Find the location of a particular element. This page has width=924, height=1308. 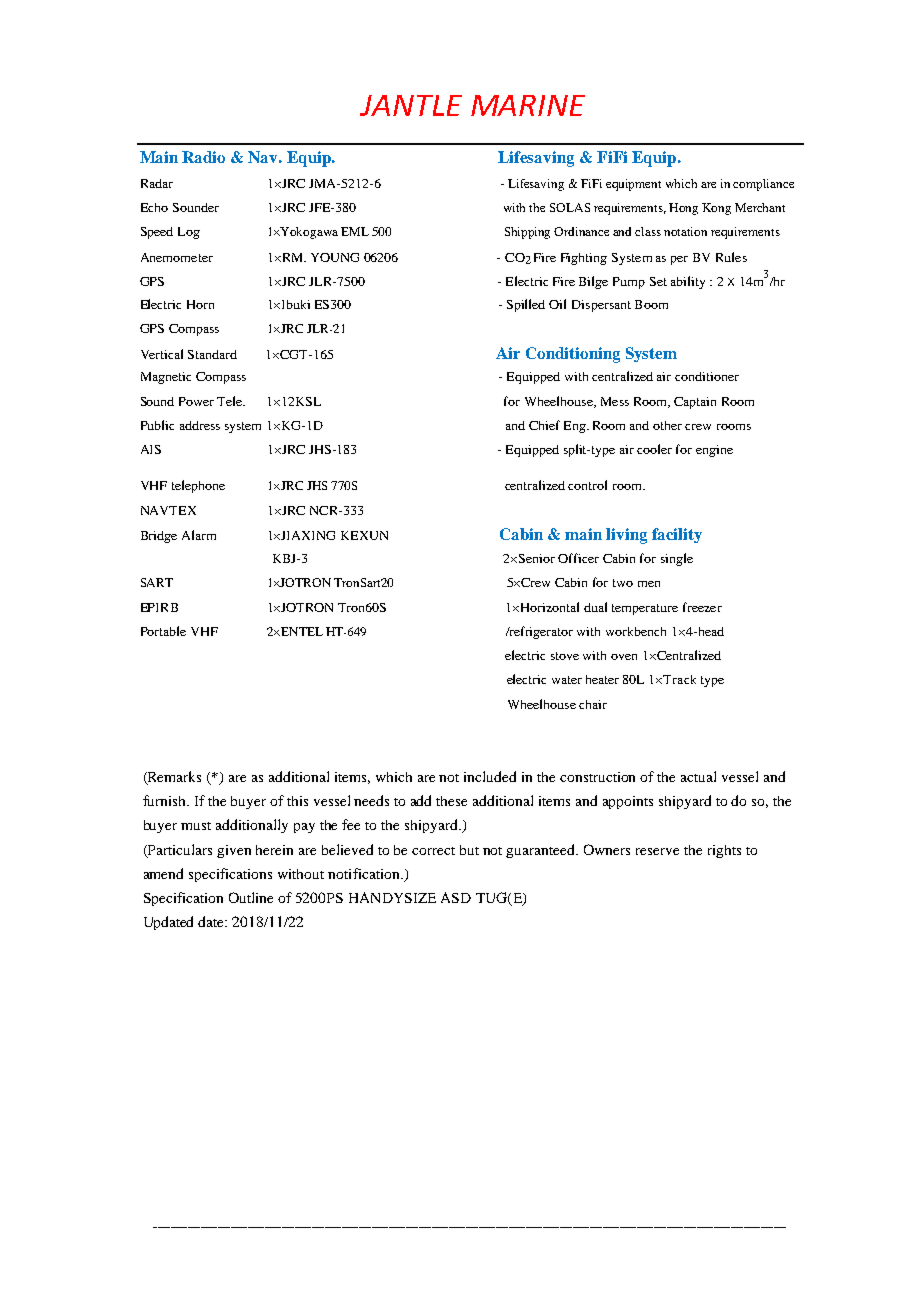

facility is located at coordinates (677, 535).
